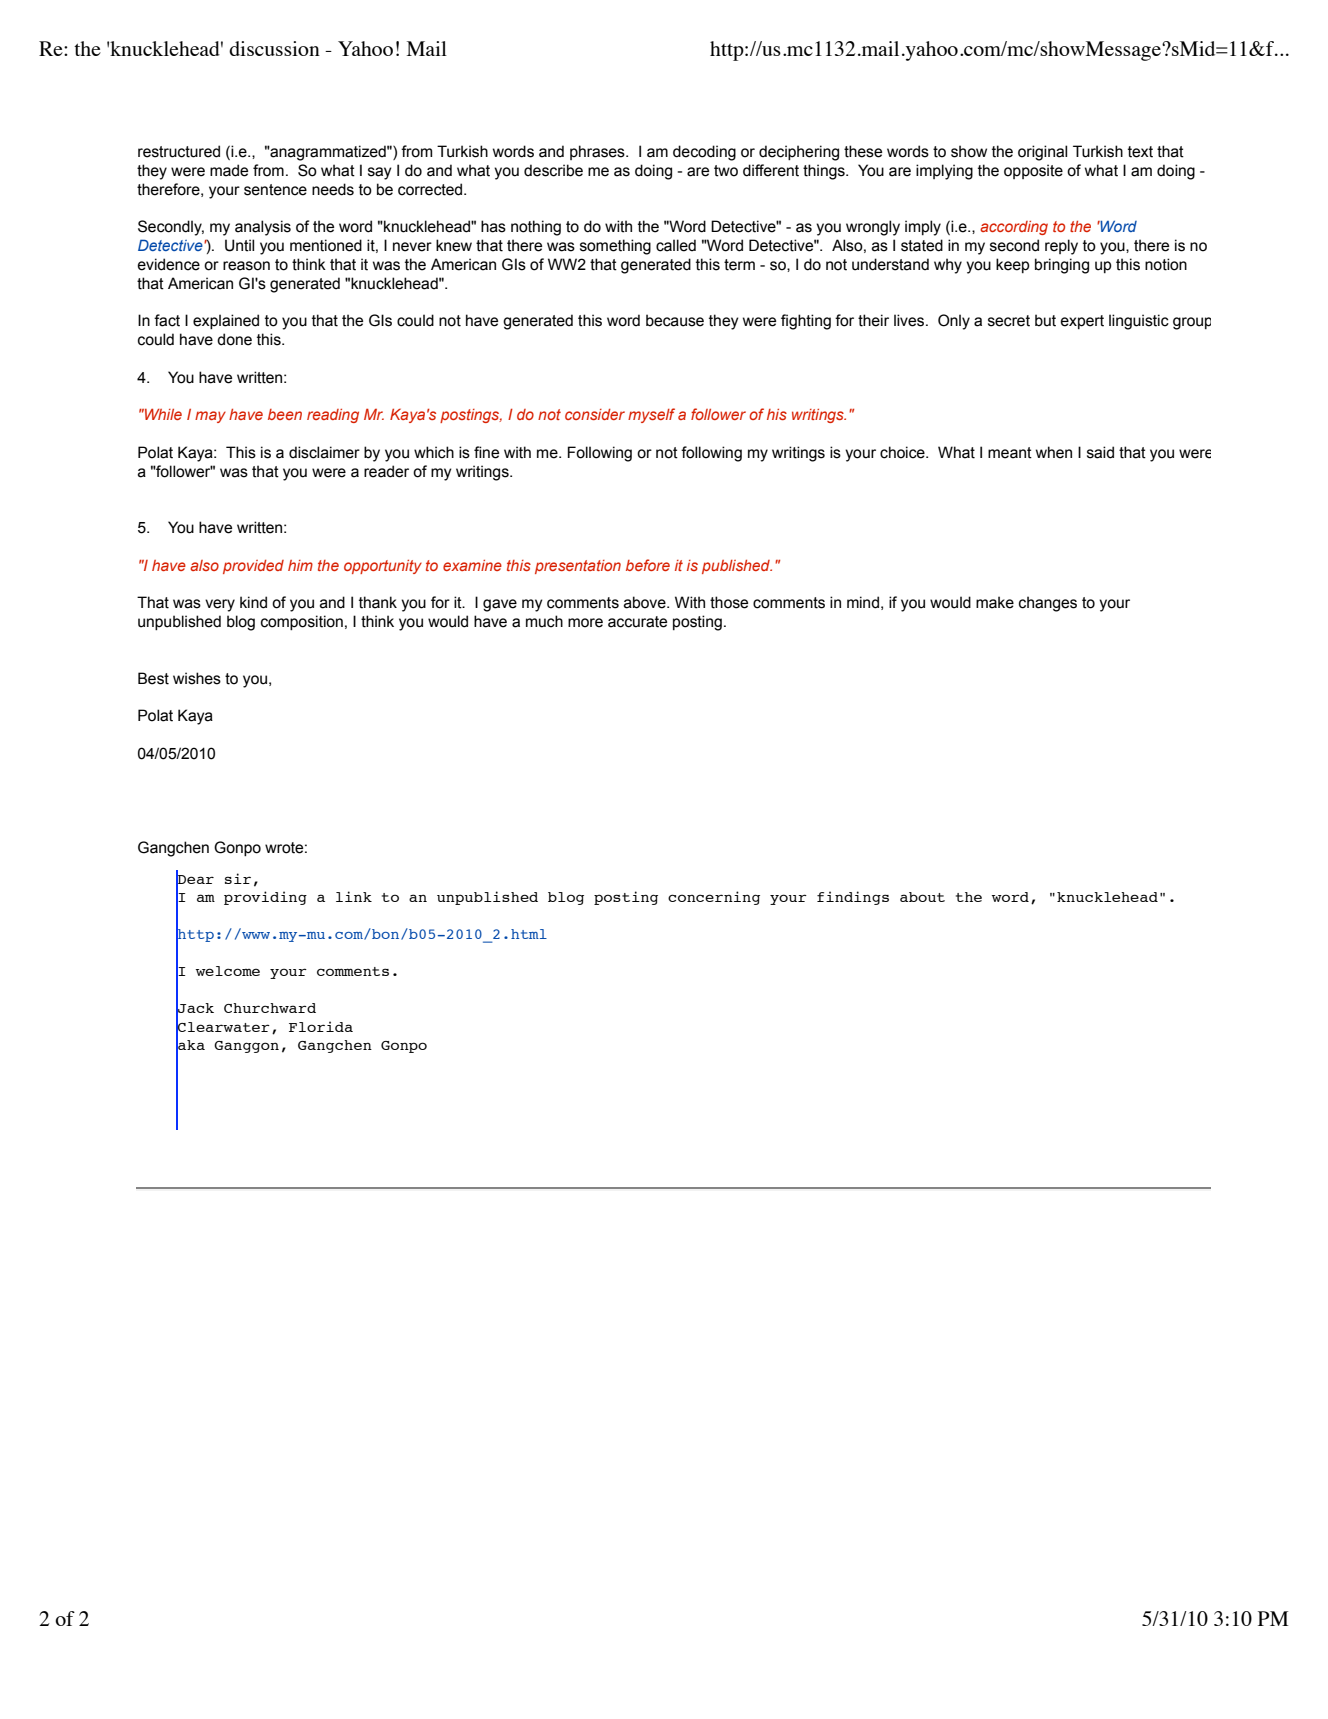 The width and height of the image is (1328, 1719). I want to click on changes, so click(1048, 604).
